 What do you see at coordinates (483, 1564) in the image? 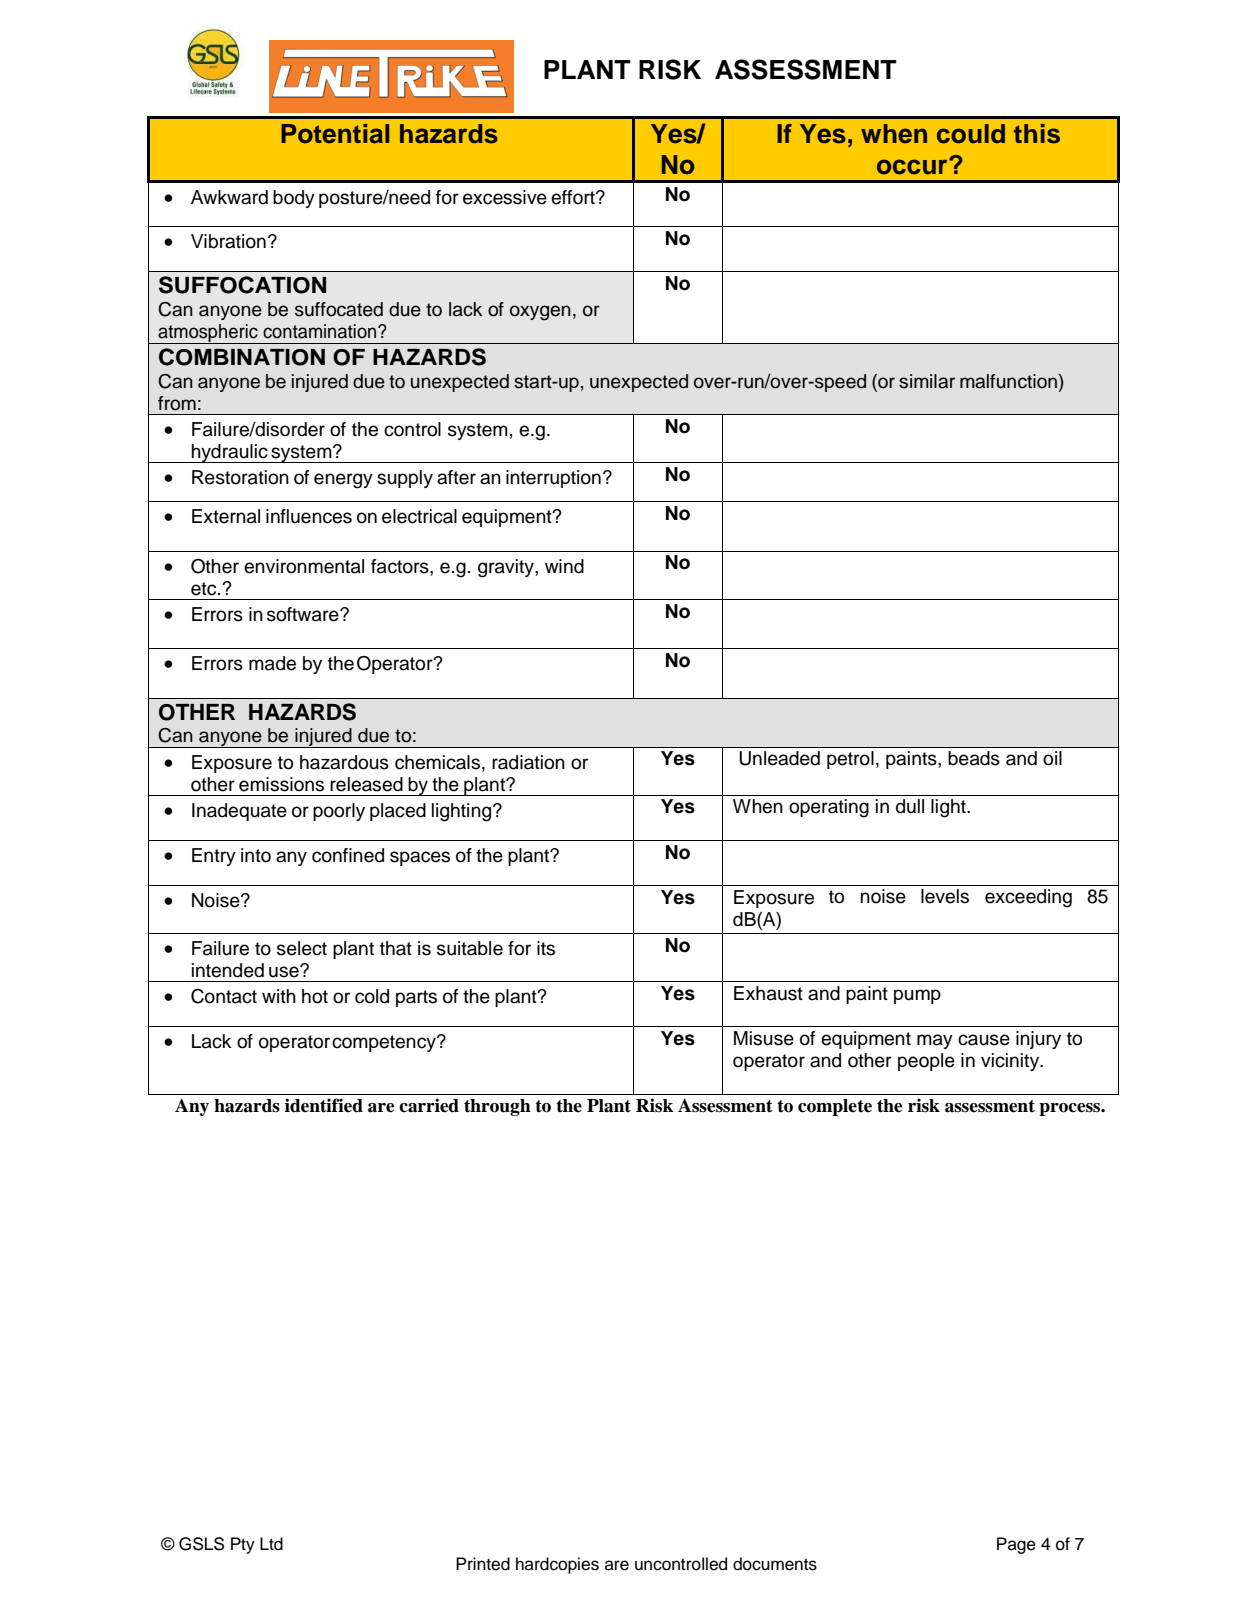
I see `Printed` at bounding box center [483, 1564].
